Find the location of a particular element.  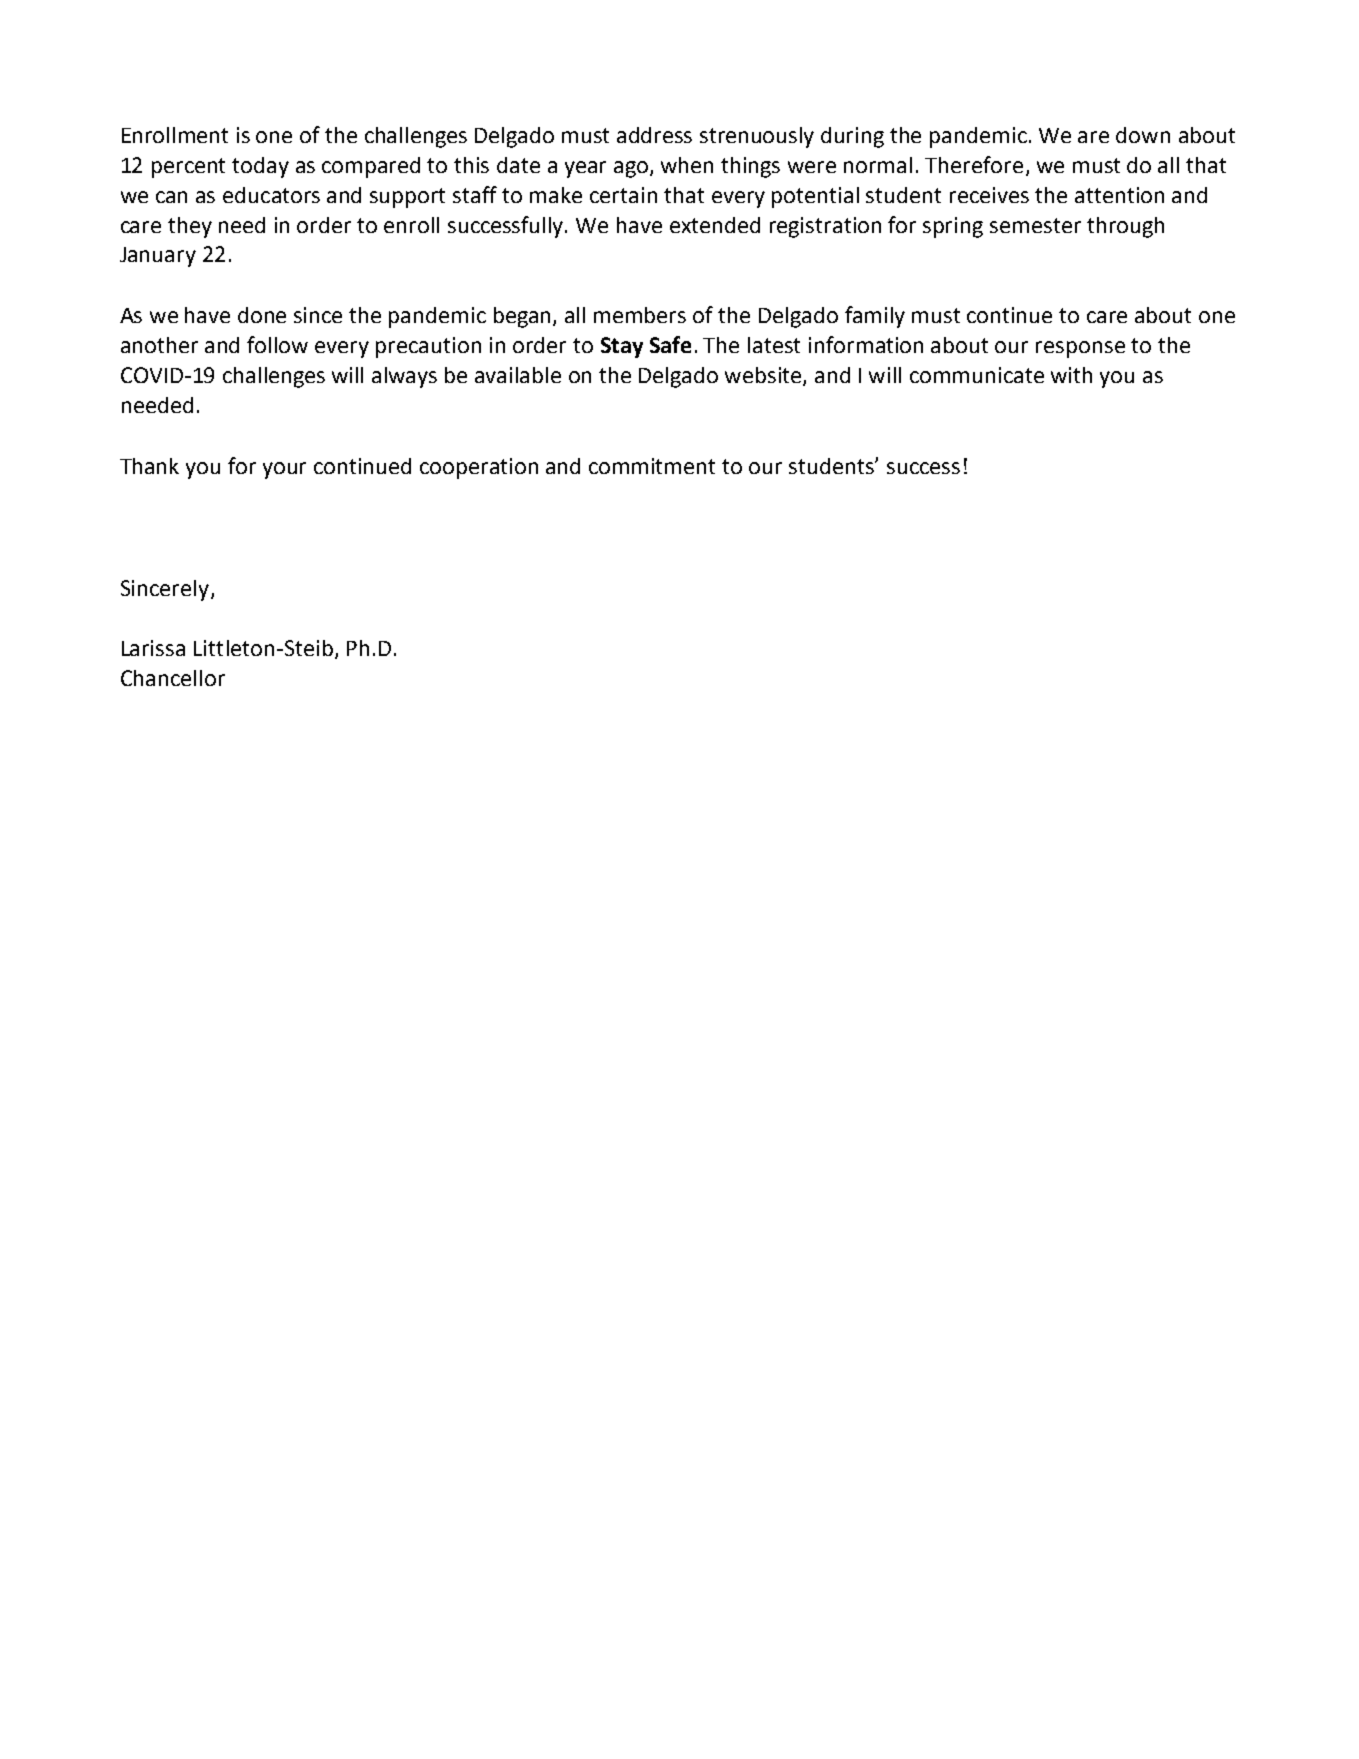

communicate is located at coordinates (977, 375).
